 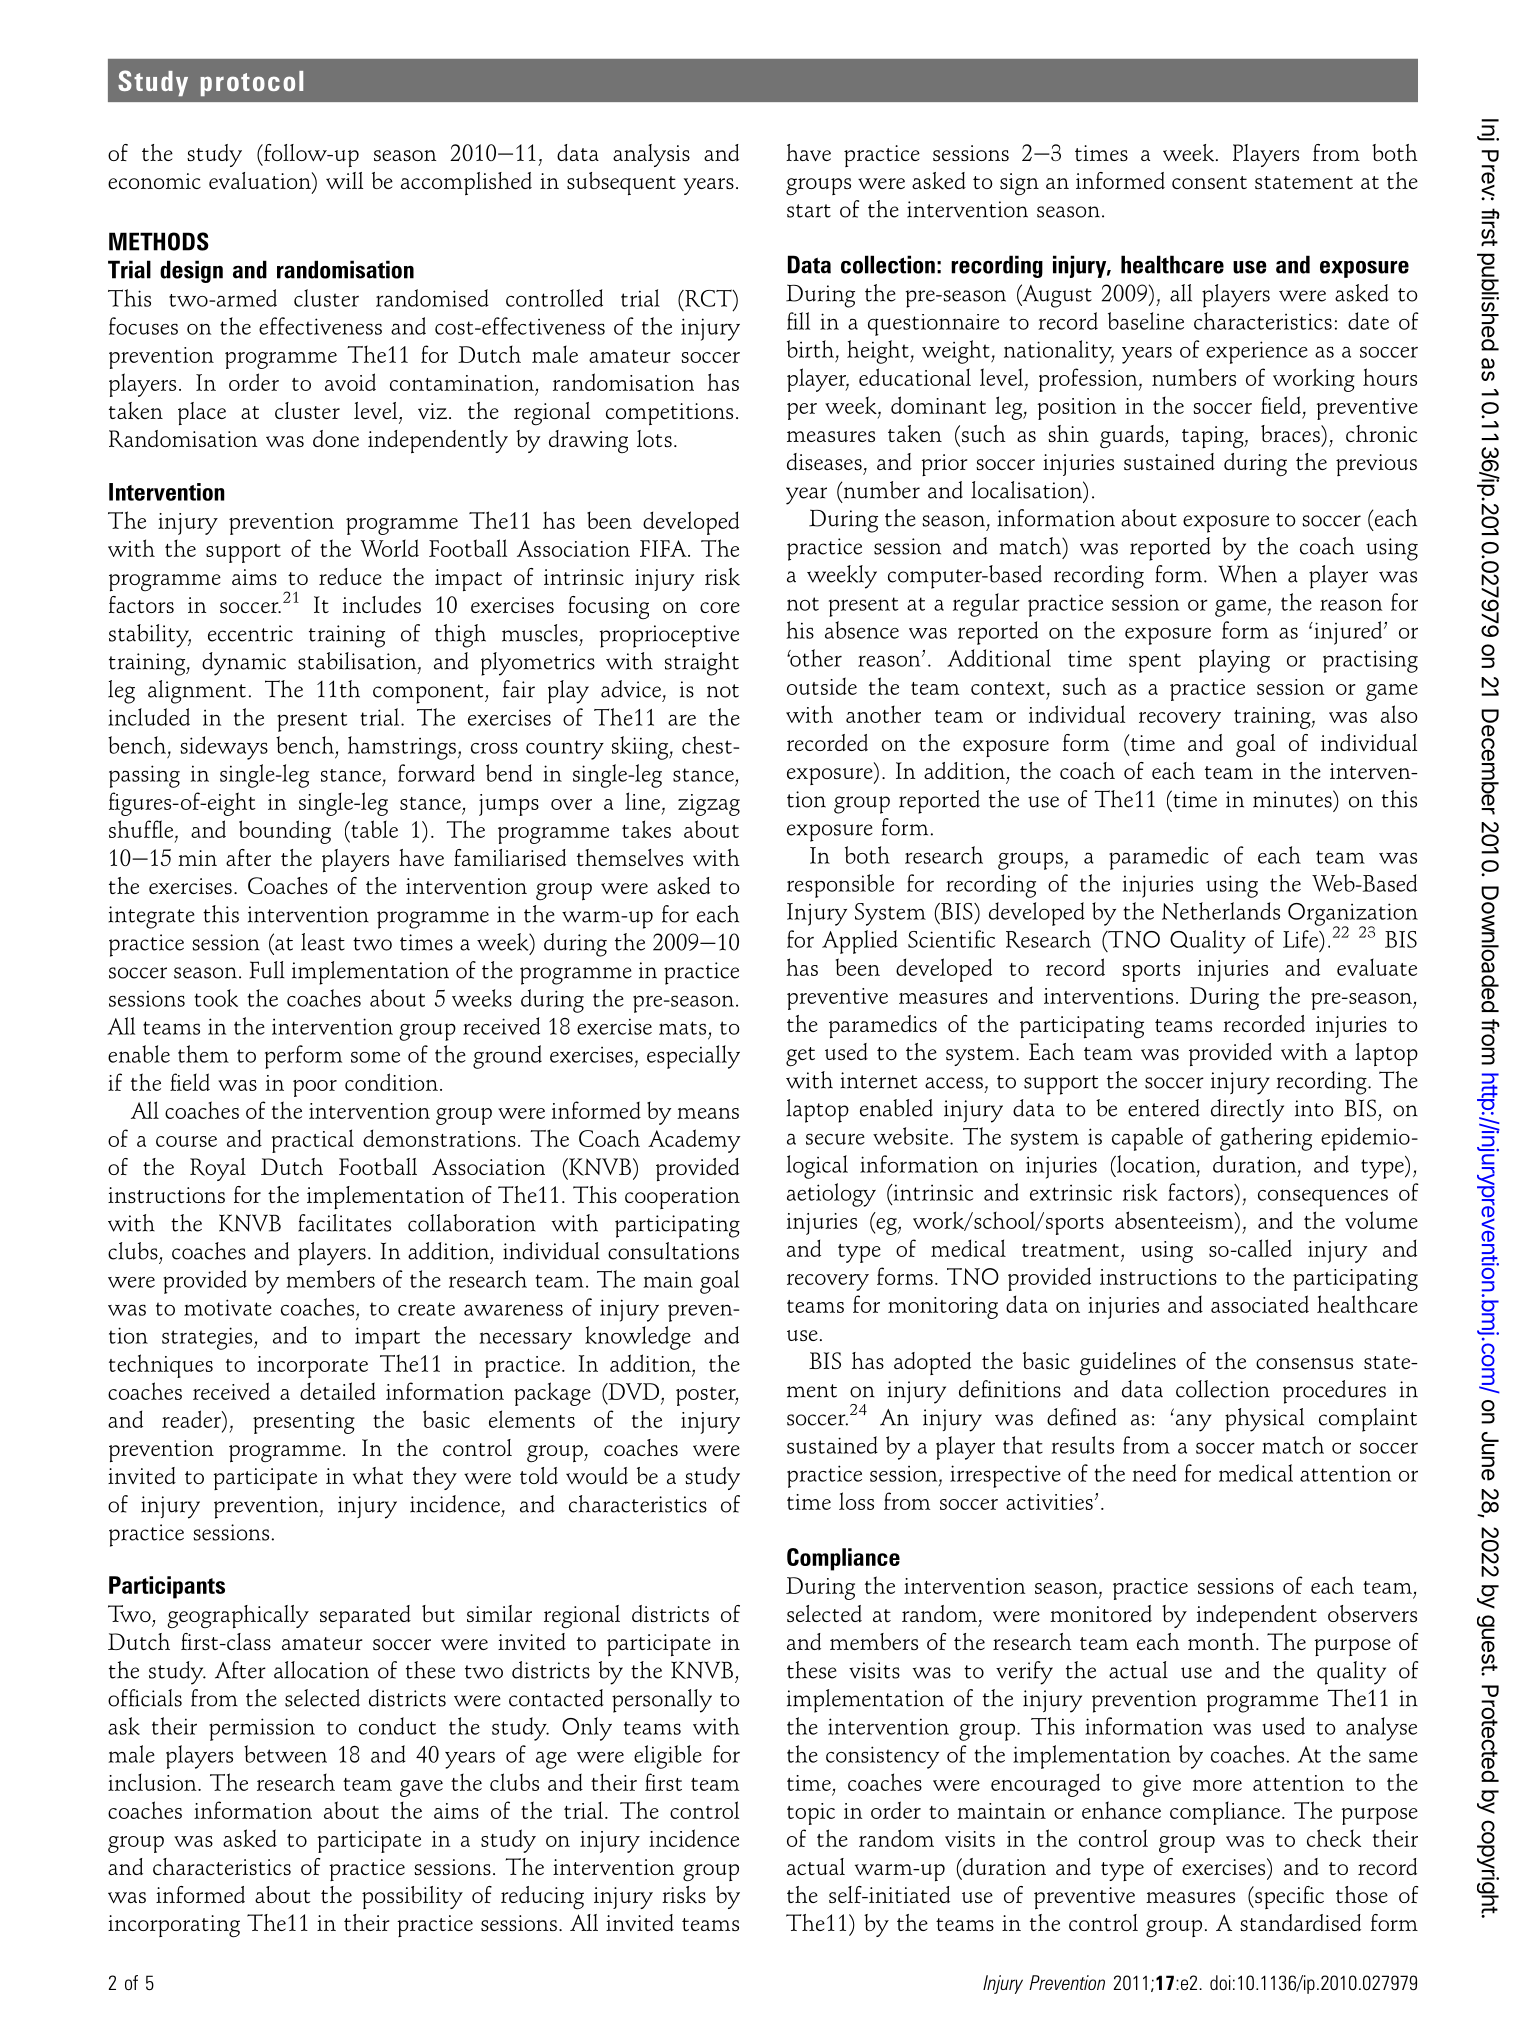 I want to click on possibility, so click(x=412, y=1897).
